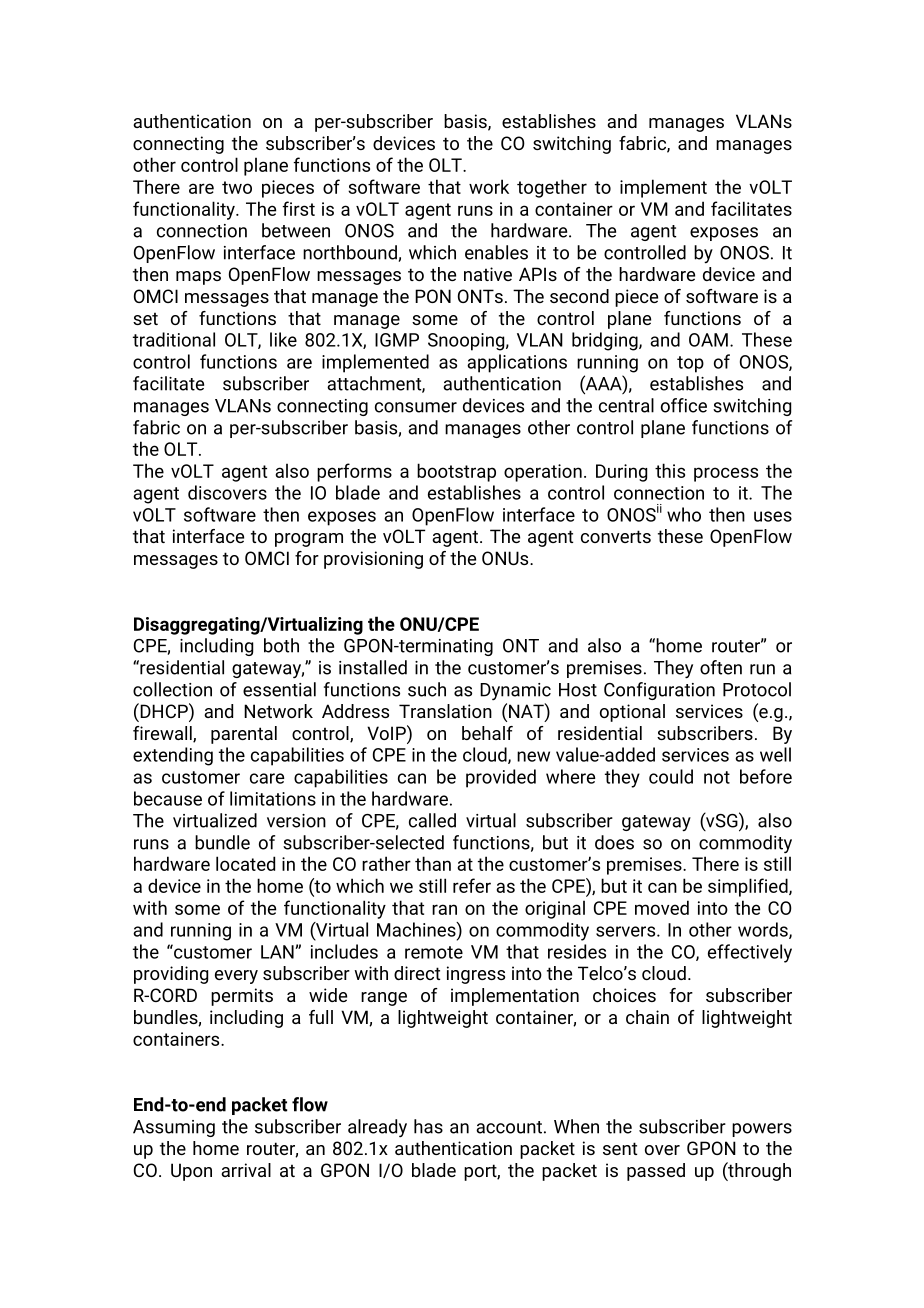 The height and width of the document is (1308, 924). I want to click on together, so click(552, 188).
